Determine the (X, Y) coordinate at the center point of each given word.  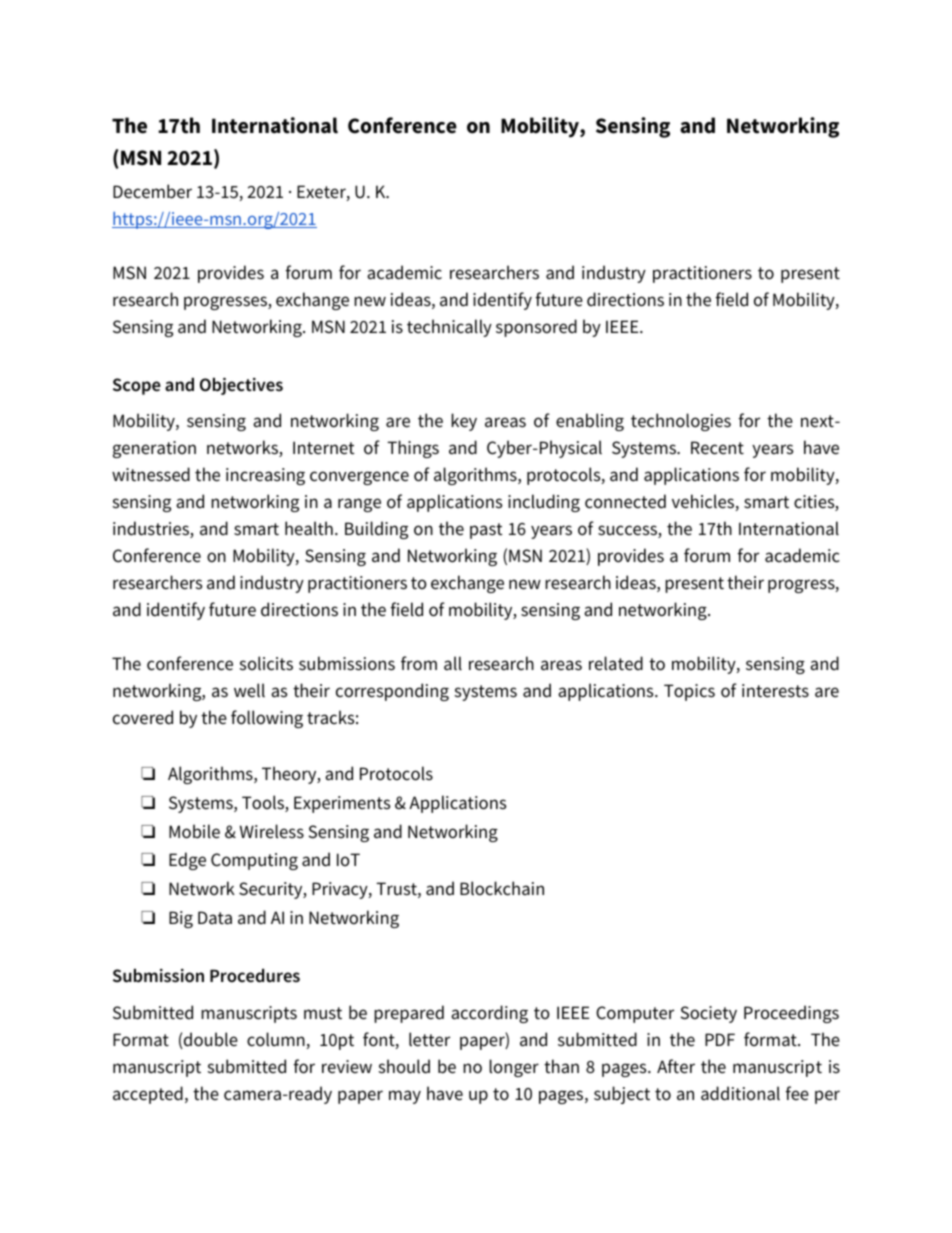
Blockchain (502, 888)
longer (514, 1068)
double (210, 1040)
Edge (187, 861)
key (464, 422)
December (152, 191)
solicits (266, 663)
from (419, 663)
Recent (717, 448)
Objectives (241, 386)
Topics (689, 692)
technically (449, 328)
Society (708, 1014)
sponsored (536, 328)
